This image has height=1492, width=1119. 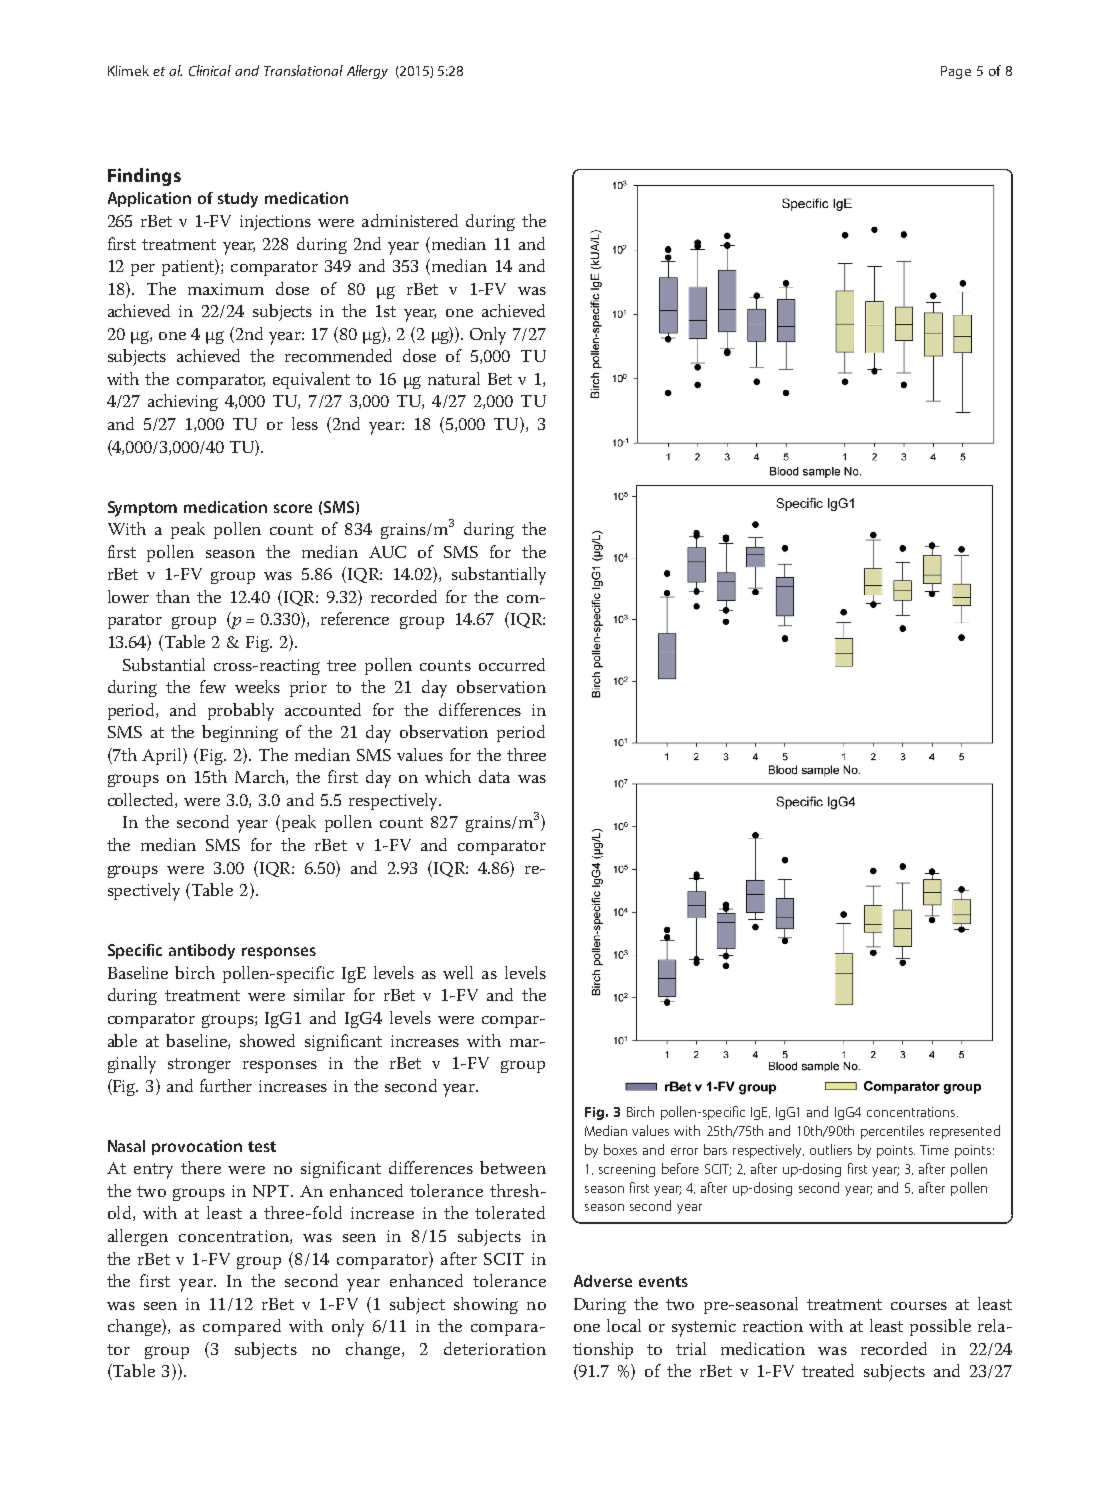 I want to click on probably, so click(x=241, y=712).
